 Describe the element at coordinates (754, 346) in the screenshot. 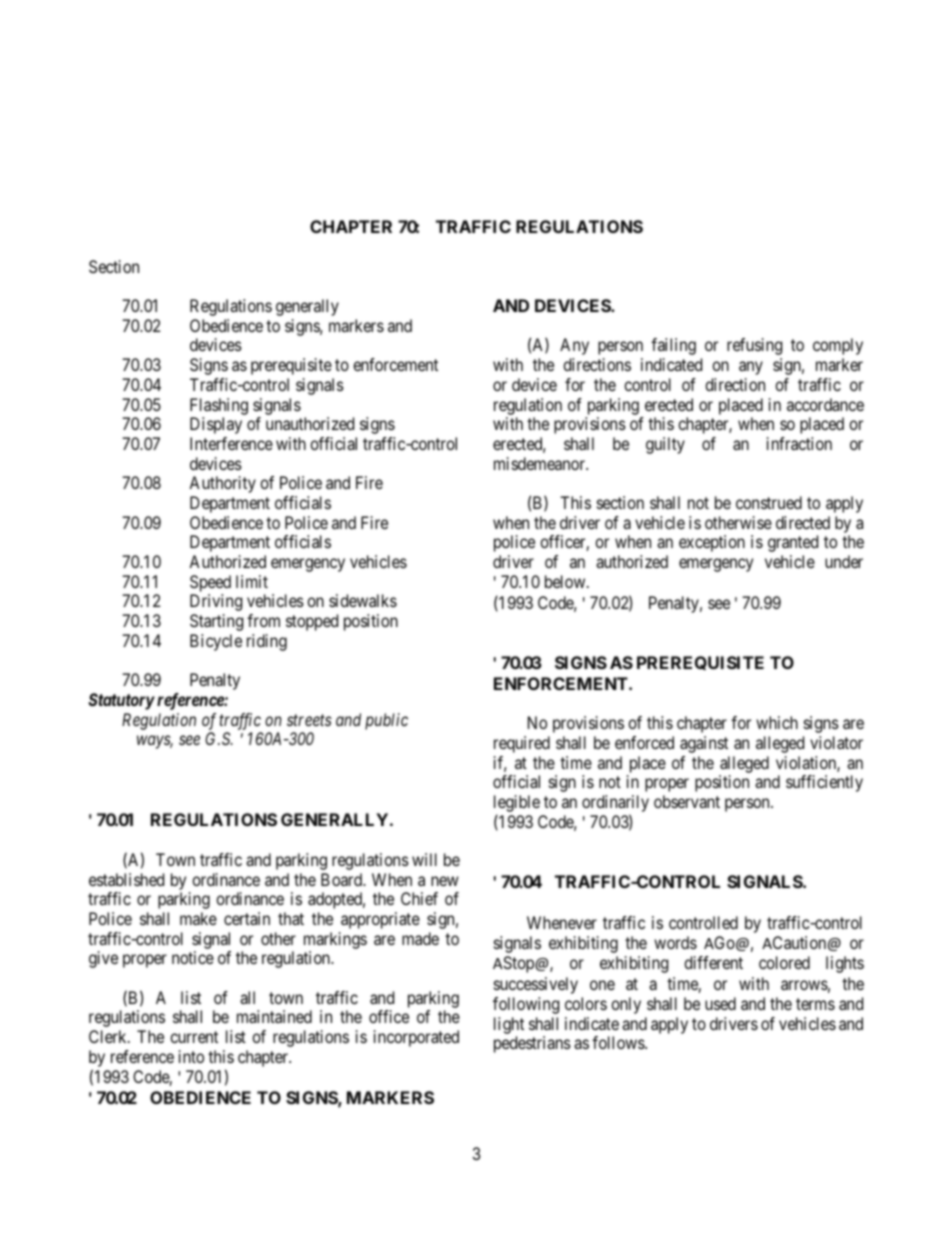

I see `refusing` at that location.
